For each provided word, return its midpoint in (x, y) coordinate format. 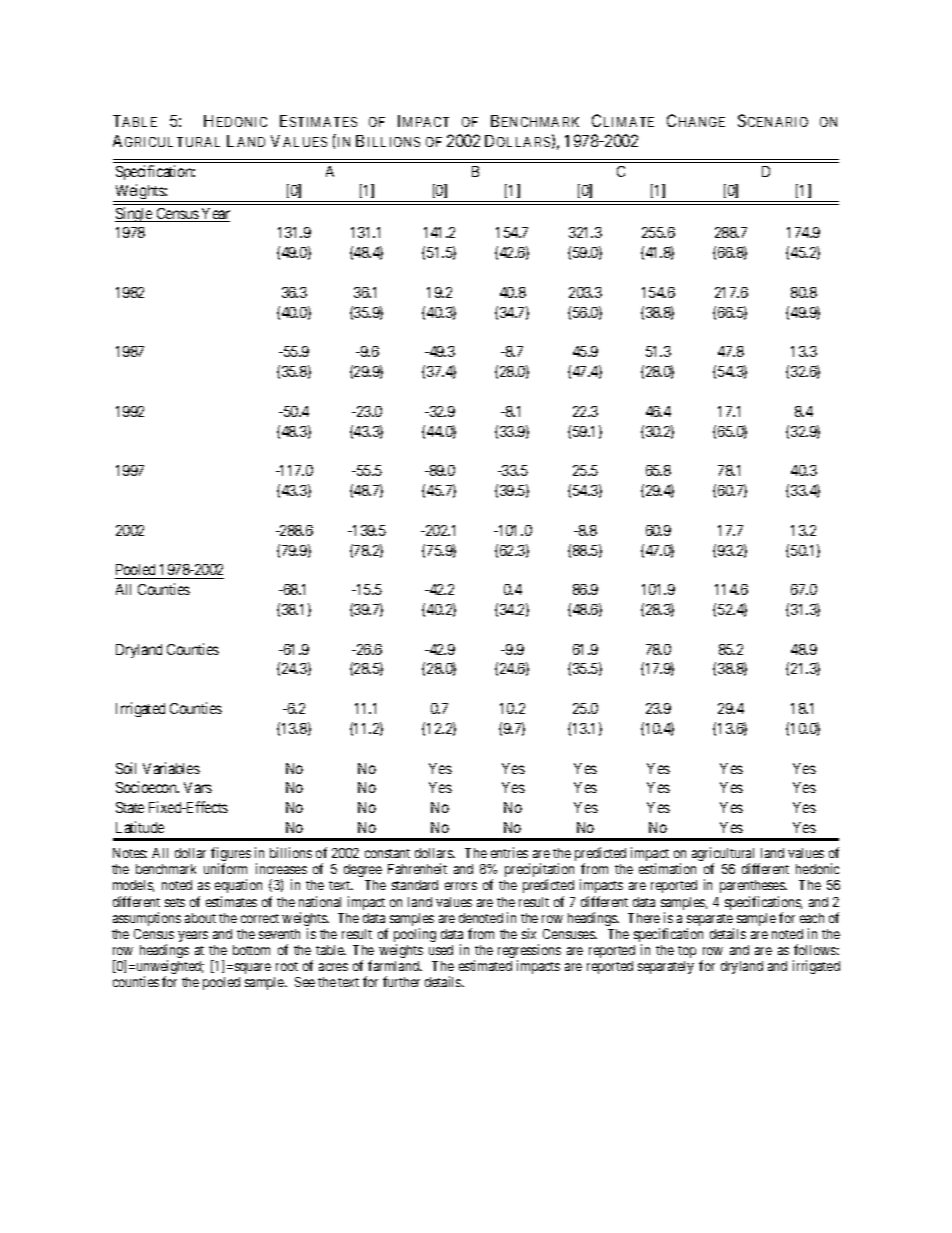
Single (135, 214)
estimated (485, 965)
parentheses (753, 886)
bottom (251, 950)
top (687, 952)
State (130, 807)
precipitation (539, 871)
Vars (198, 787)
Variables (171, 768)
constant (387, 853)
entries (509, 852)
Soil (126, 768)
